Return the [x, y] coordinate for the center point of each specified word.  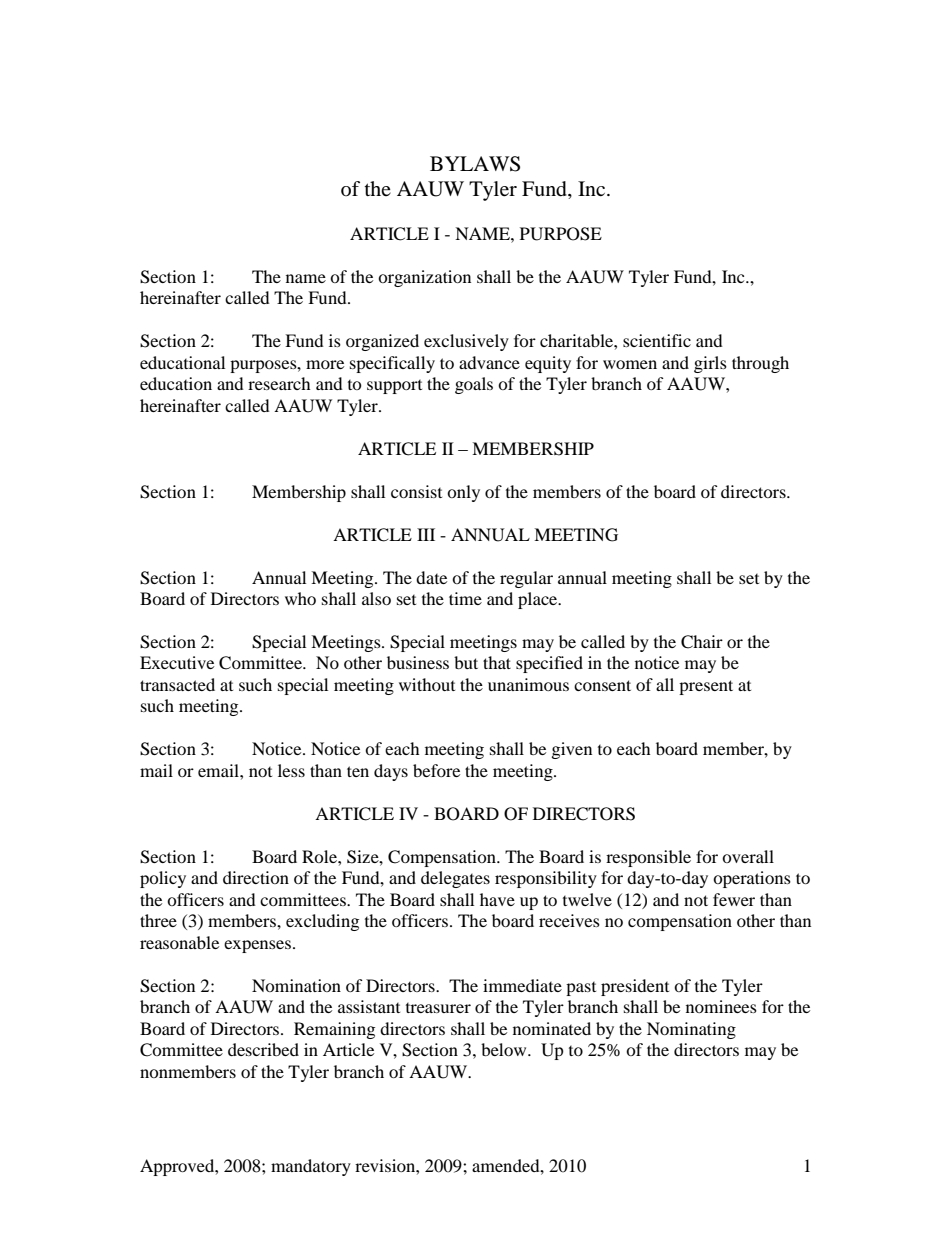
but [466, 662]
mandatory [311, 1167]
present [706, 687]
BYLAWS [475, 164]
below [505, 1049]
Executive [177, 662]
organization [424, 278]
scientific [657, 340]
